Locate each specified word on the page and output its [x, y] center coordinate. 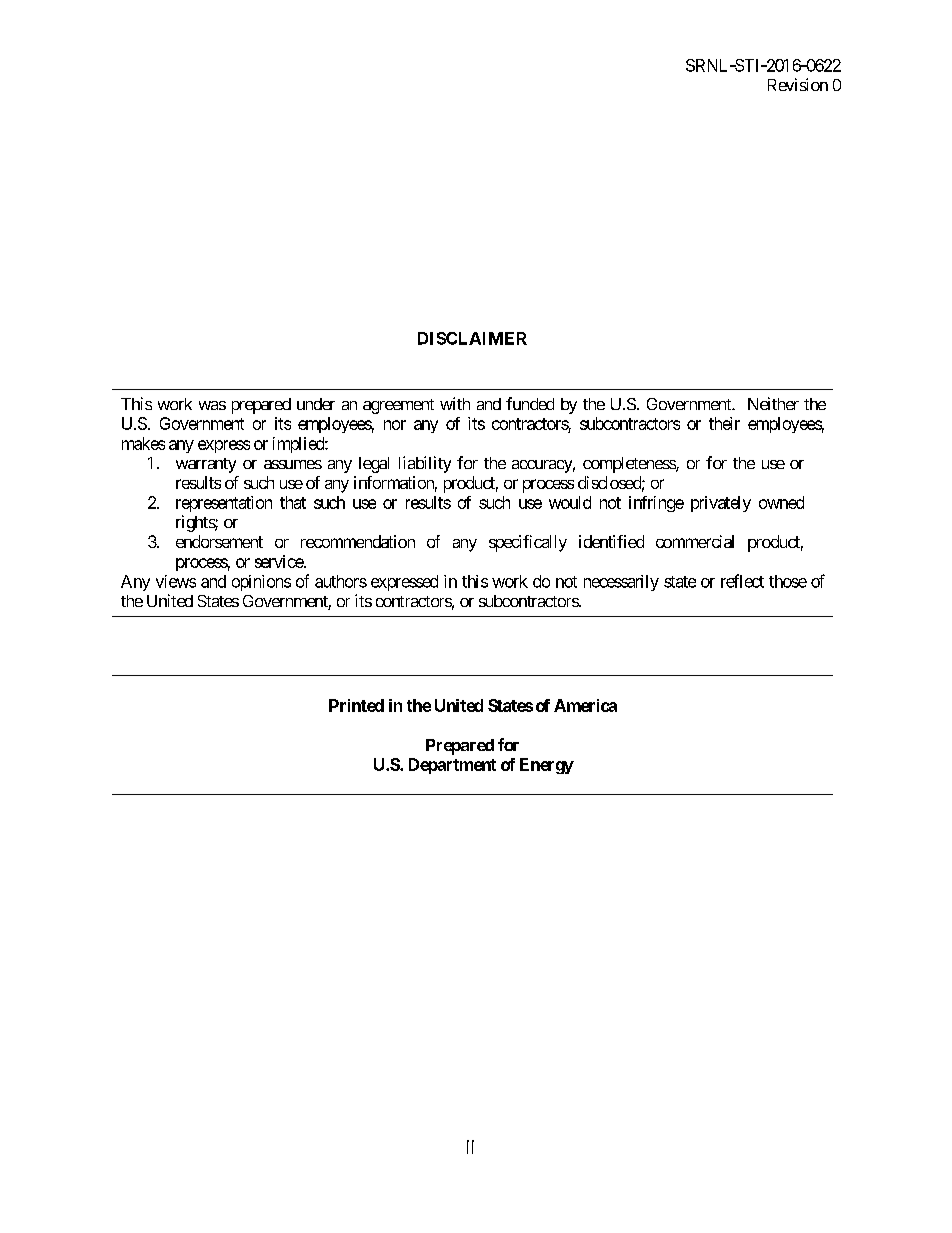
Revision [798, 84]
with [455, 403]
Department [452, 766]
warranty [206, 465]
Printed [356, 705]
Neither [773, 403]
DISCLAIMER [472, 338]
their [724, 423]
